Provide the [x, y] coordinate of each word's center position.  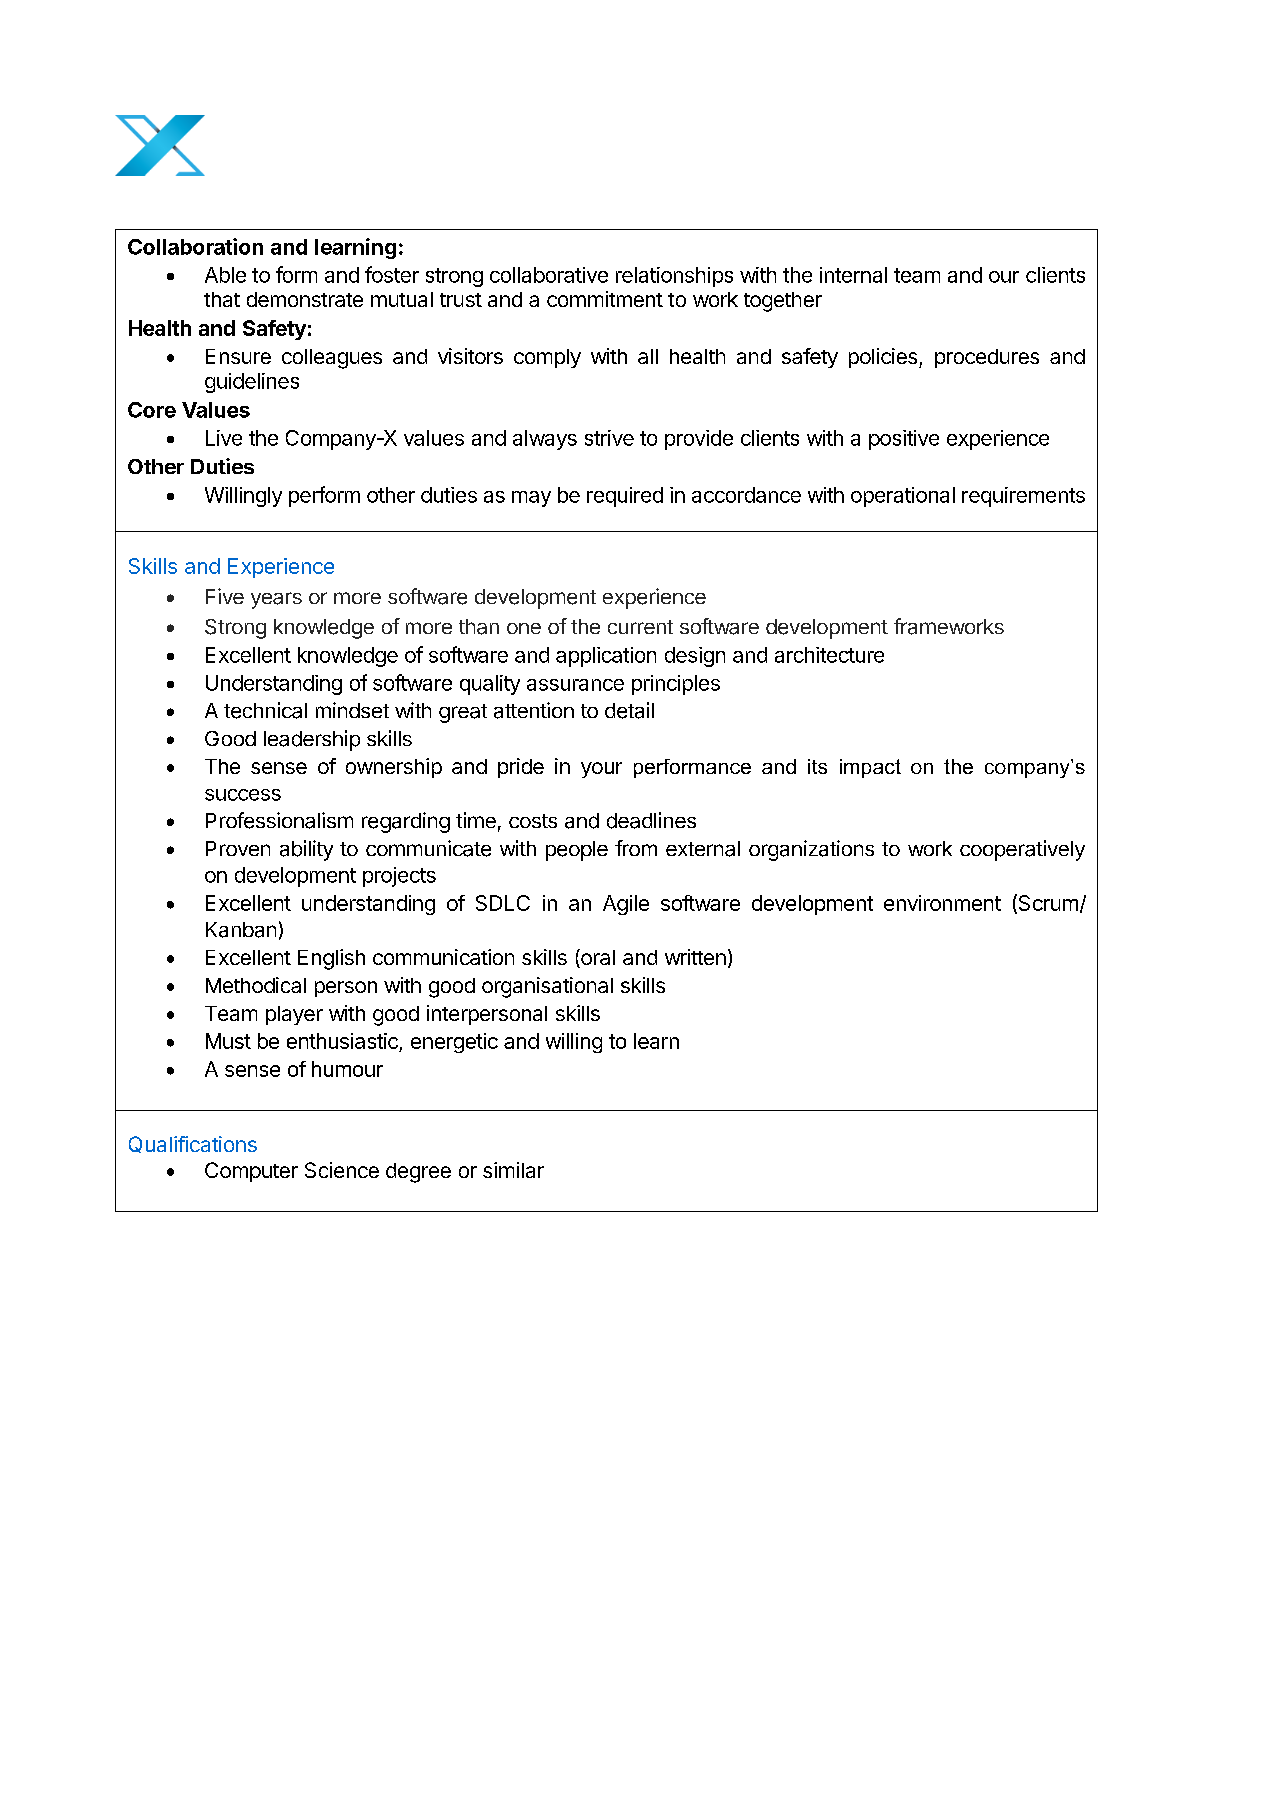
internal [853, 275]
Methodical [256, 985]
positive [904, 440]
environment [942, 903]
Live [224, 438]
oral [597, 958]
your [601, 770]
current [640, 627]
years [276, 600]
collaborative [549, 275]
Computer [251, 1172]
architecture [829, 655]
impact [870, 768]
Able [225, 275]
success [243, 795]
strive [609, 438]
